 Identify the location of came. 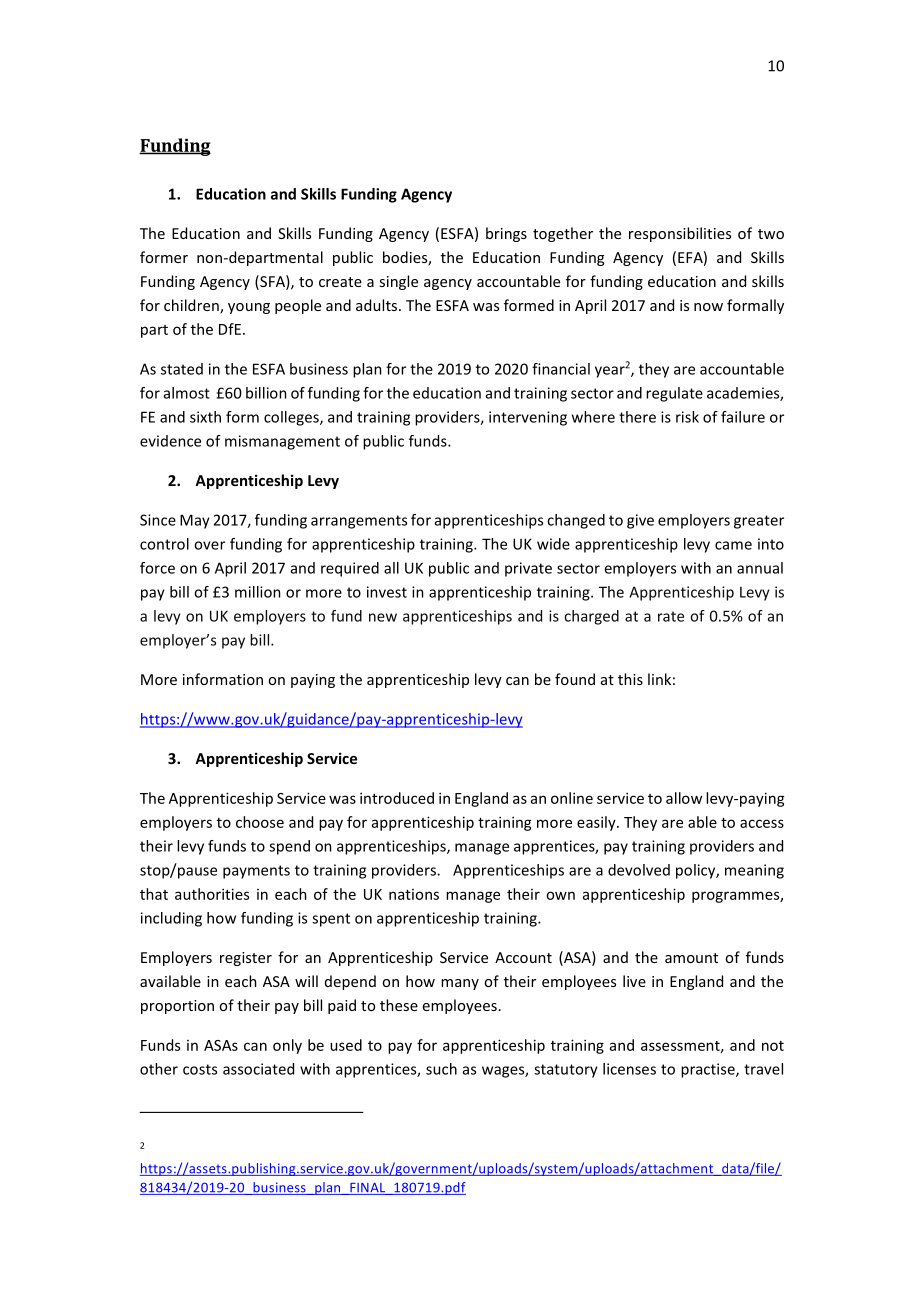
(733, 545).
